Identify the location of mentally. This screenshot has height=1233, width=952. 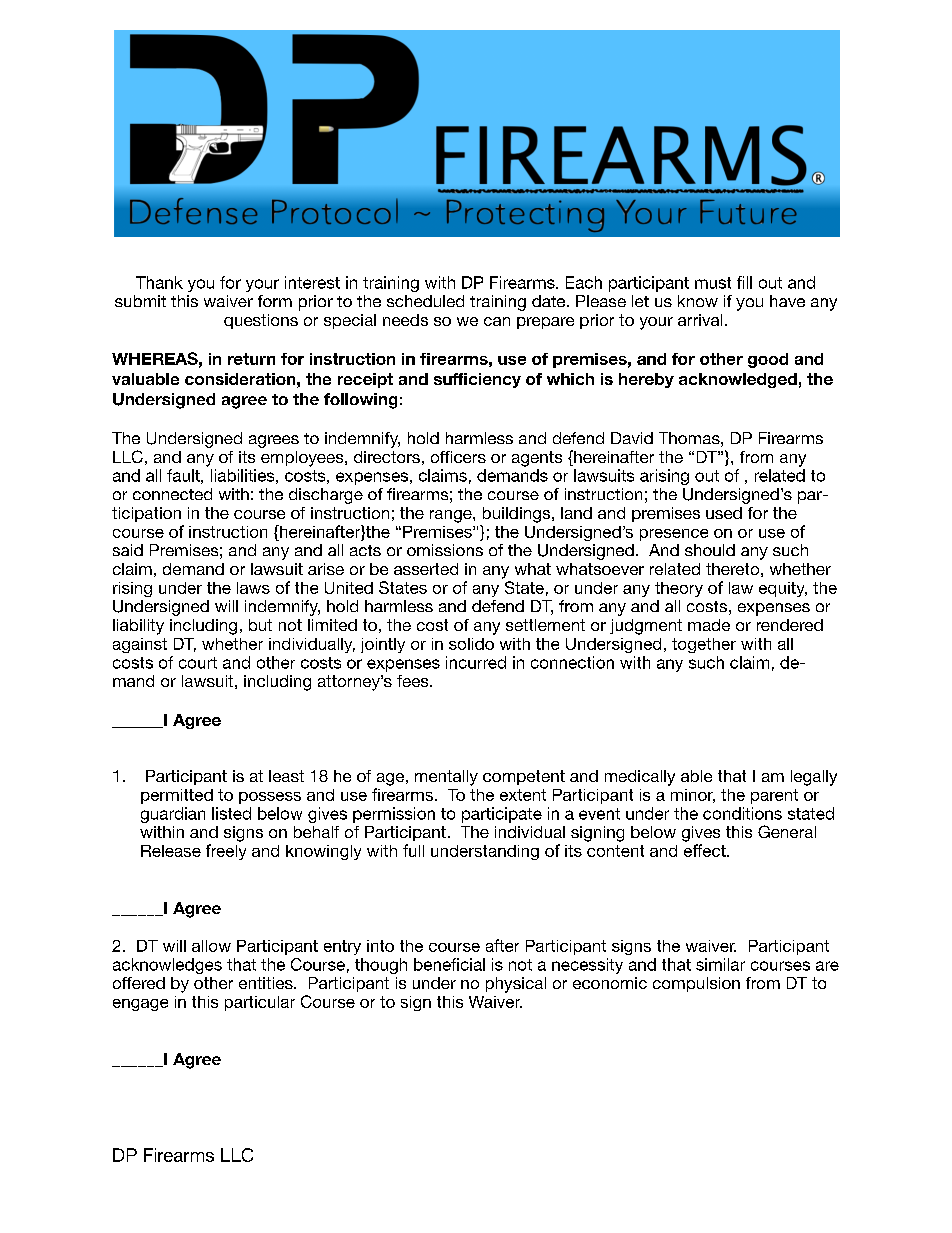
(446, 778).
